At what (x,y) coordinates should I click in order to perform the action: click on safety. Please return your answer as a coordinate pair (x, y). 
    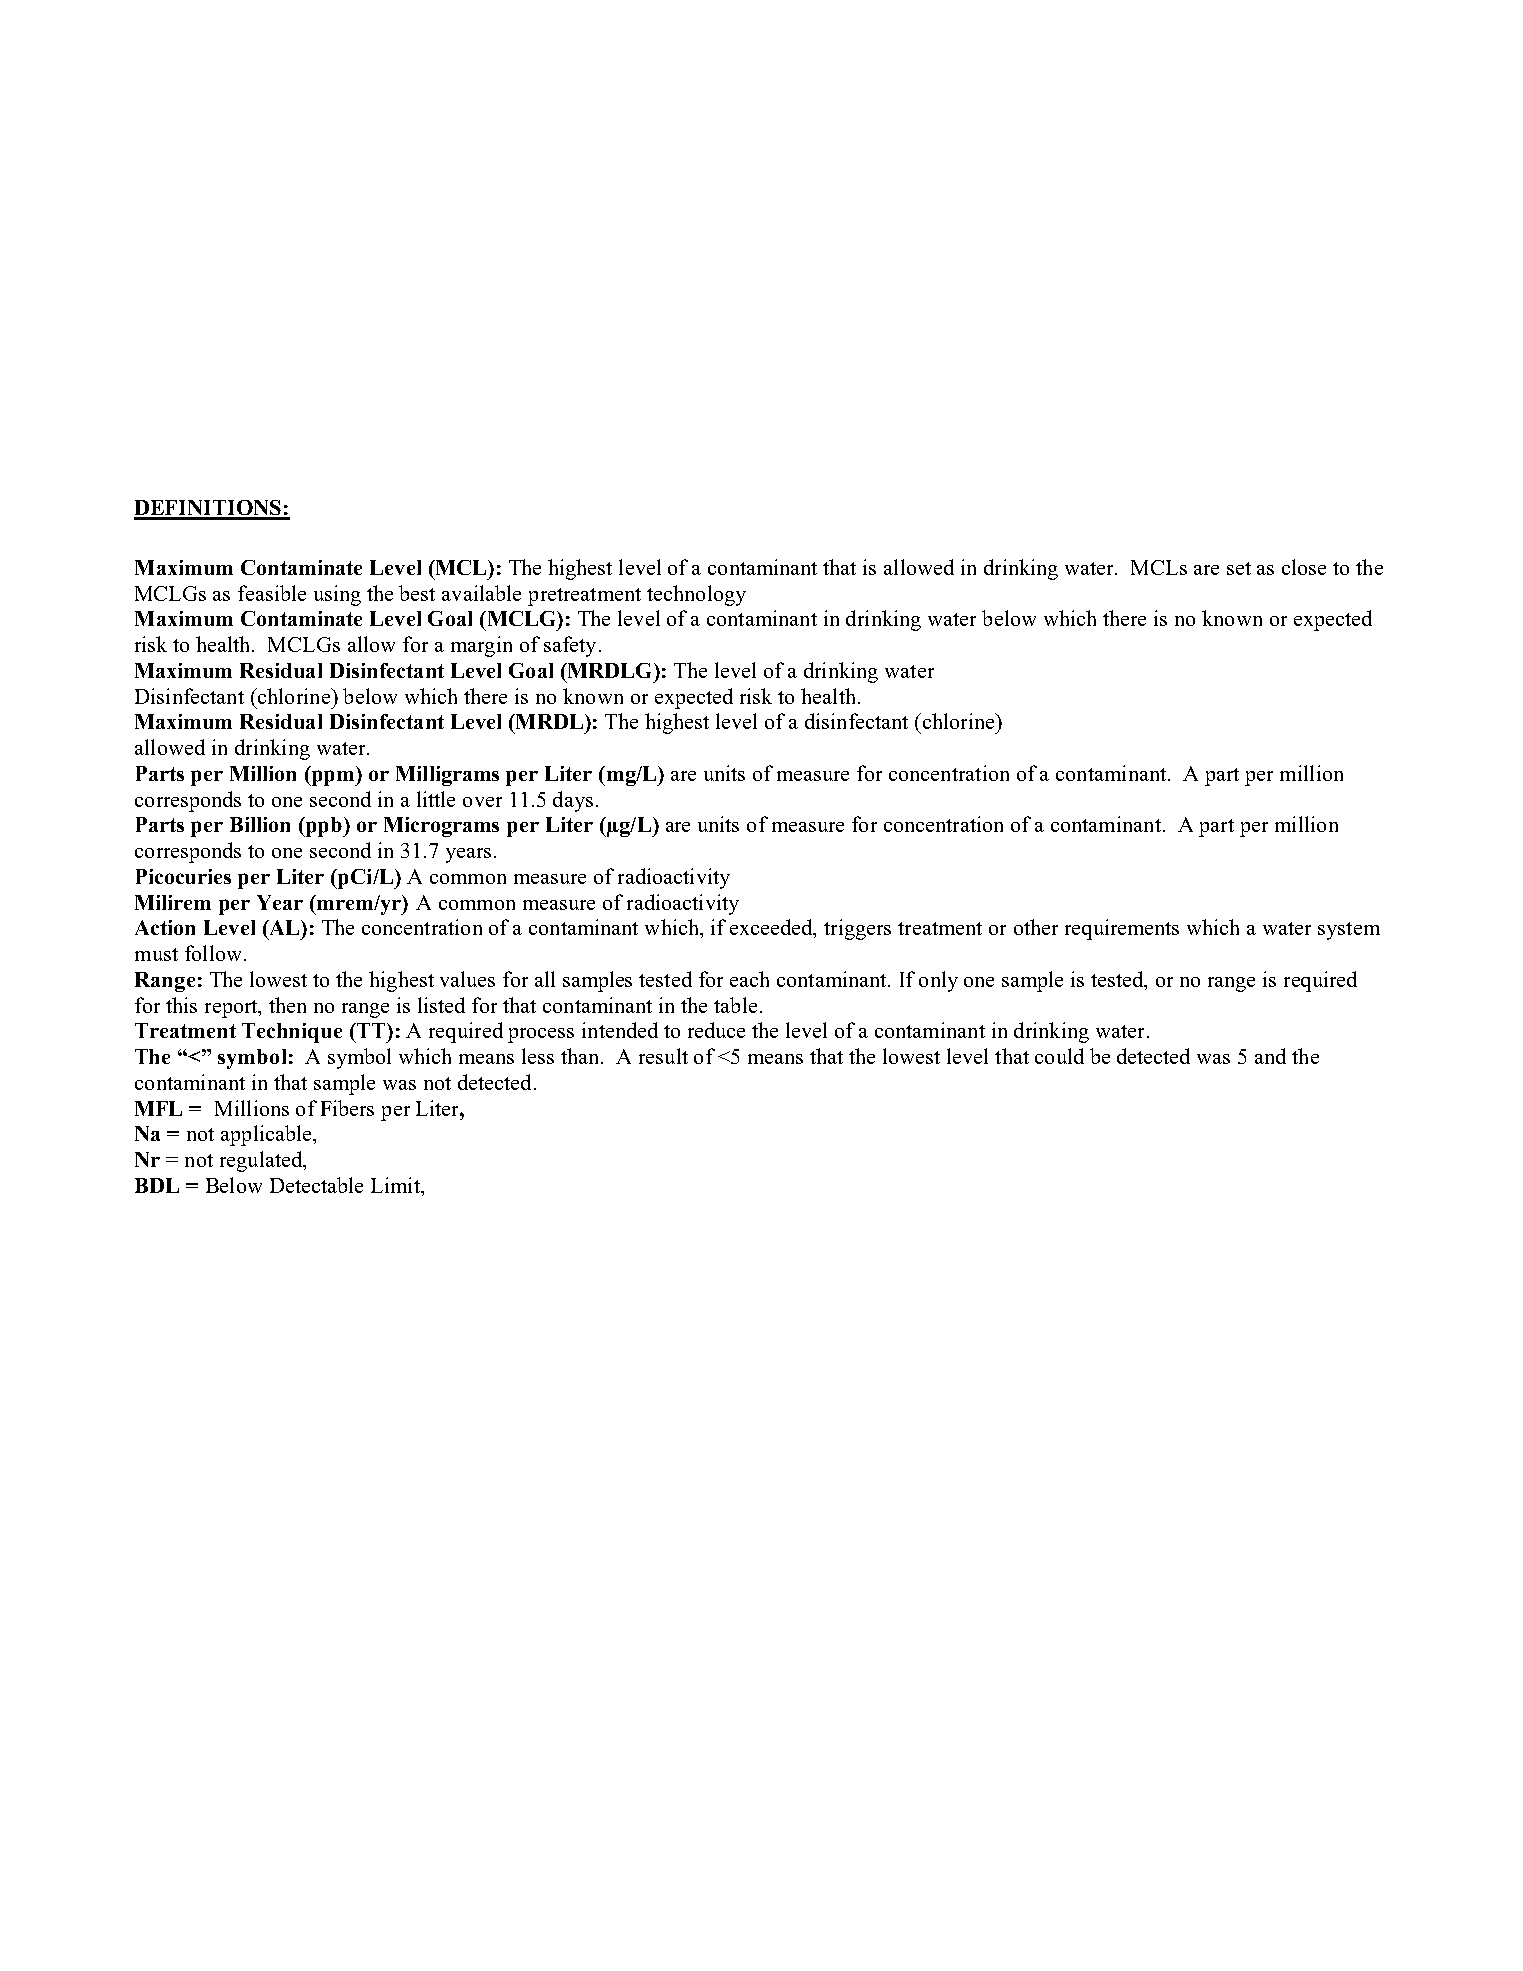
    Looking at the image, I should click on (570, 646).
